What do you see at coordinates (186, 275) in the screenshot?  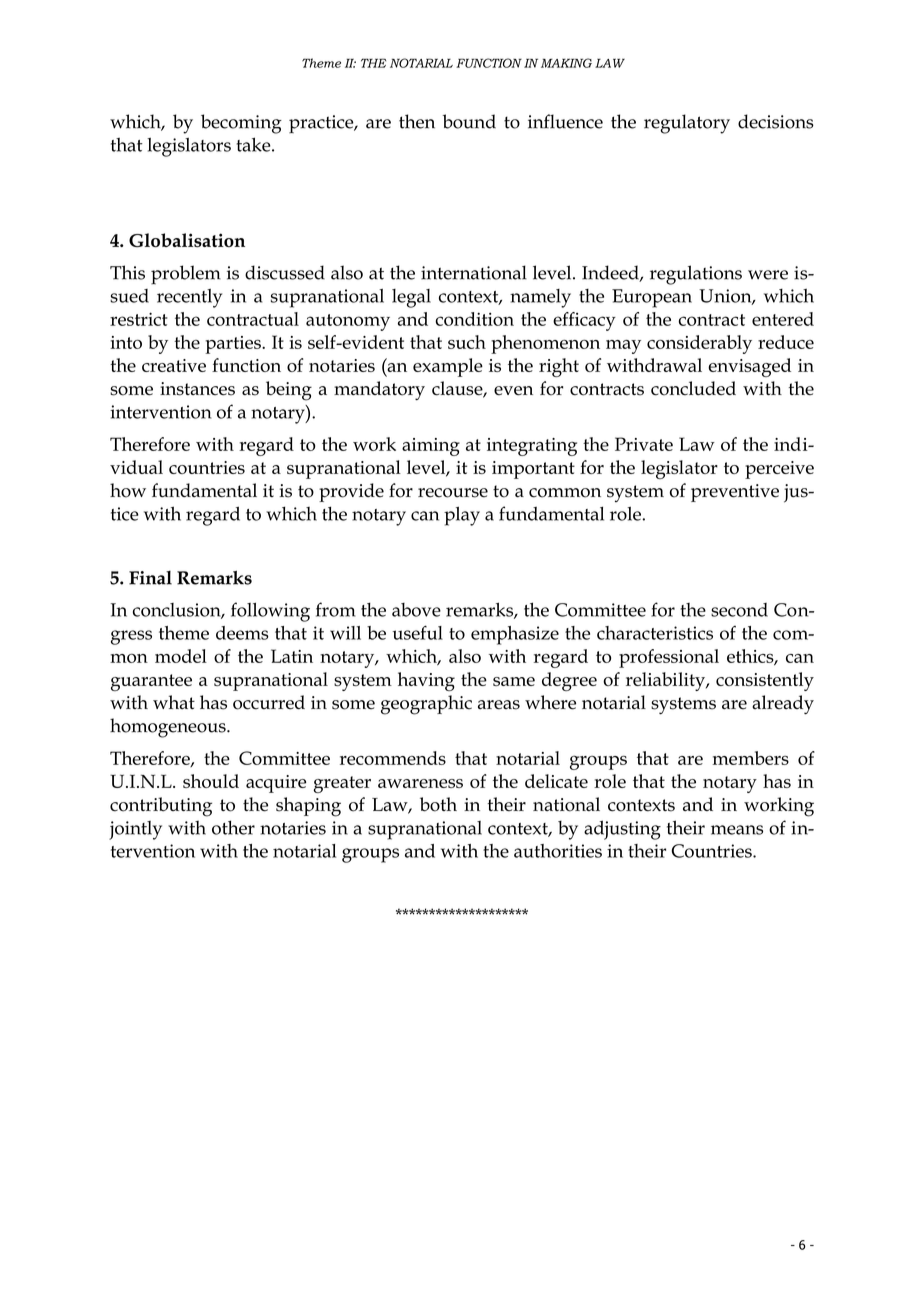 I see `problem` at bounding box center [186, 275].
